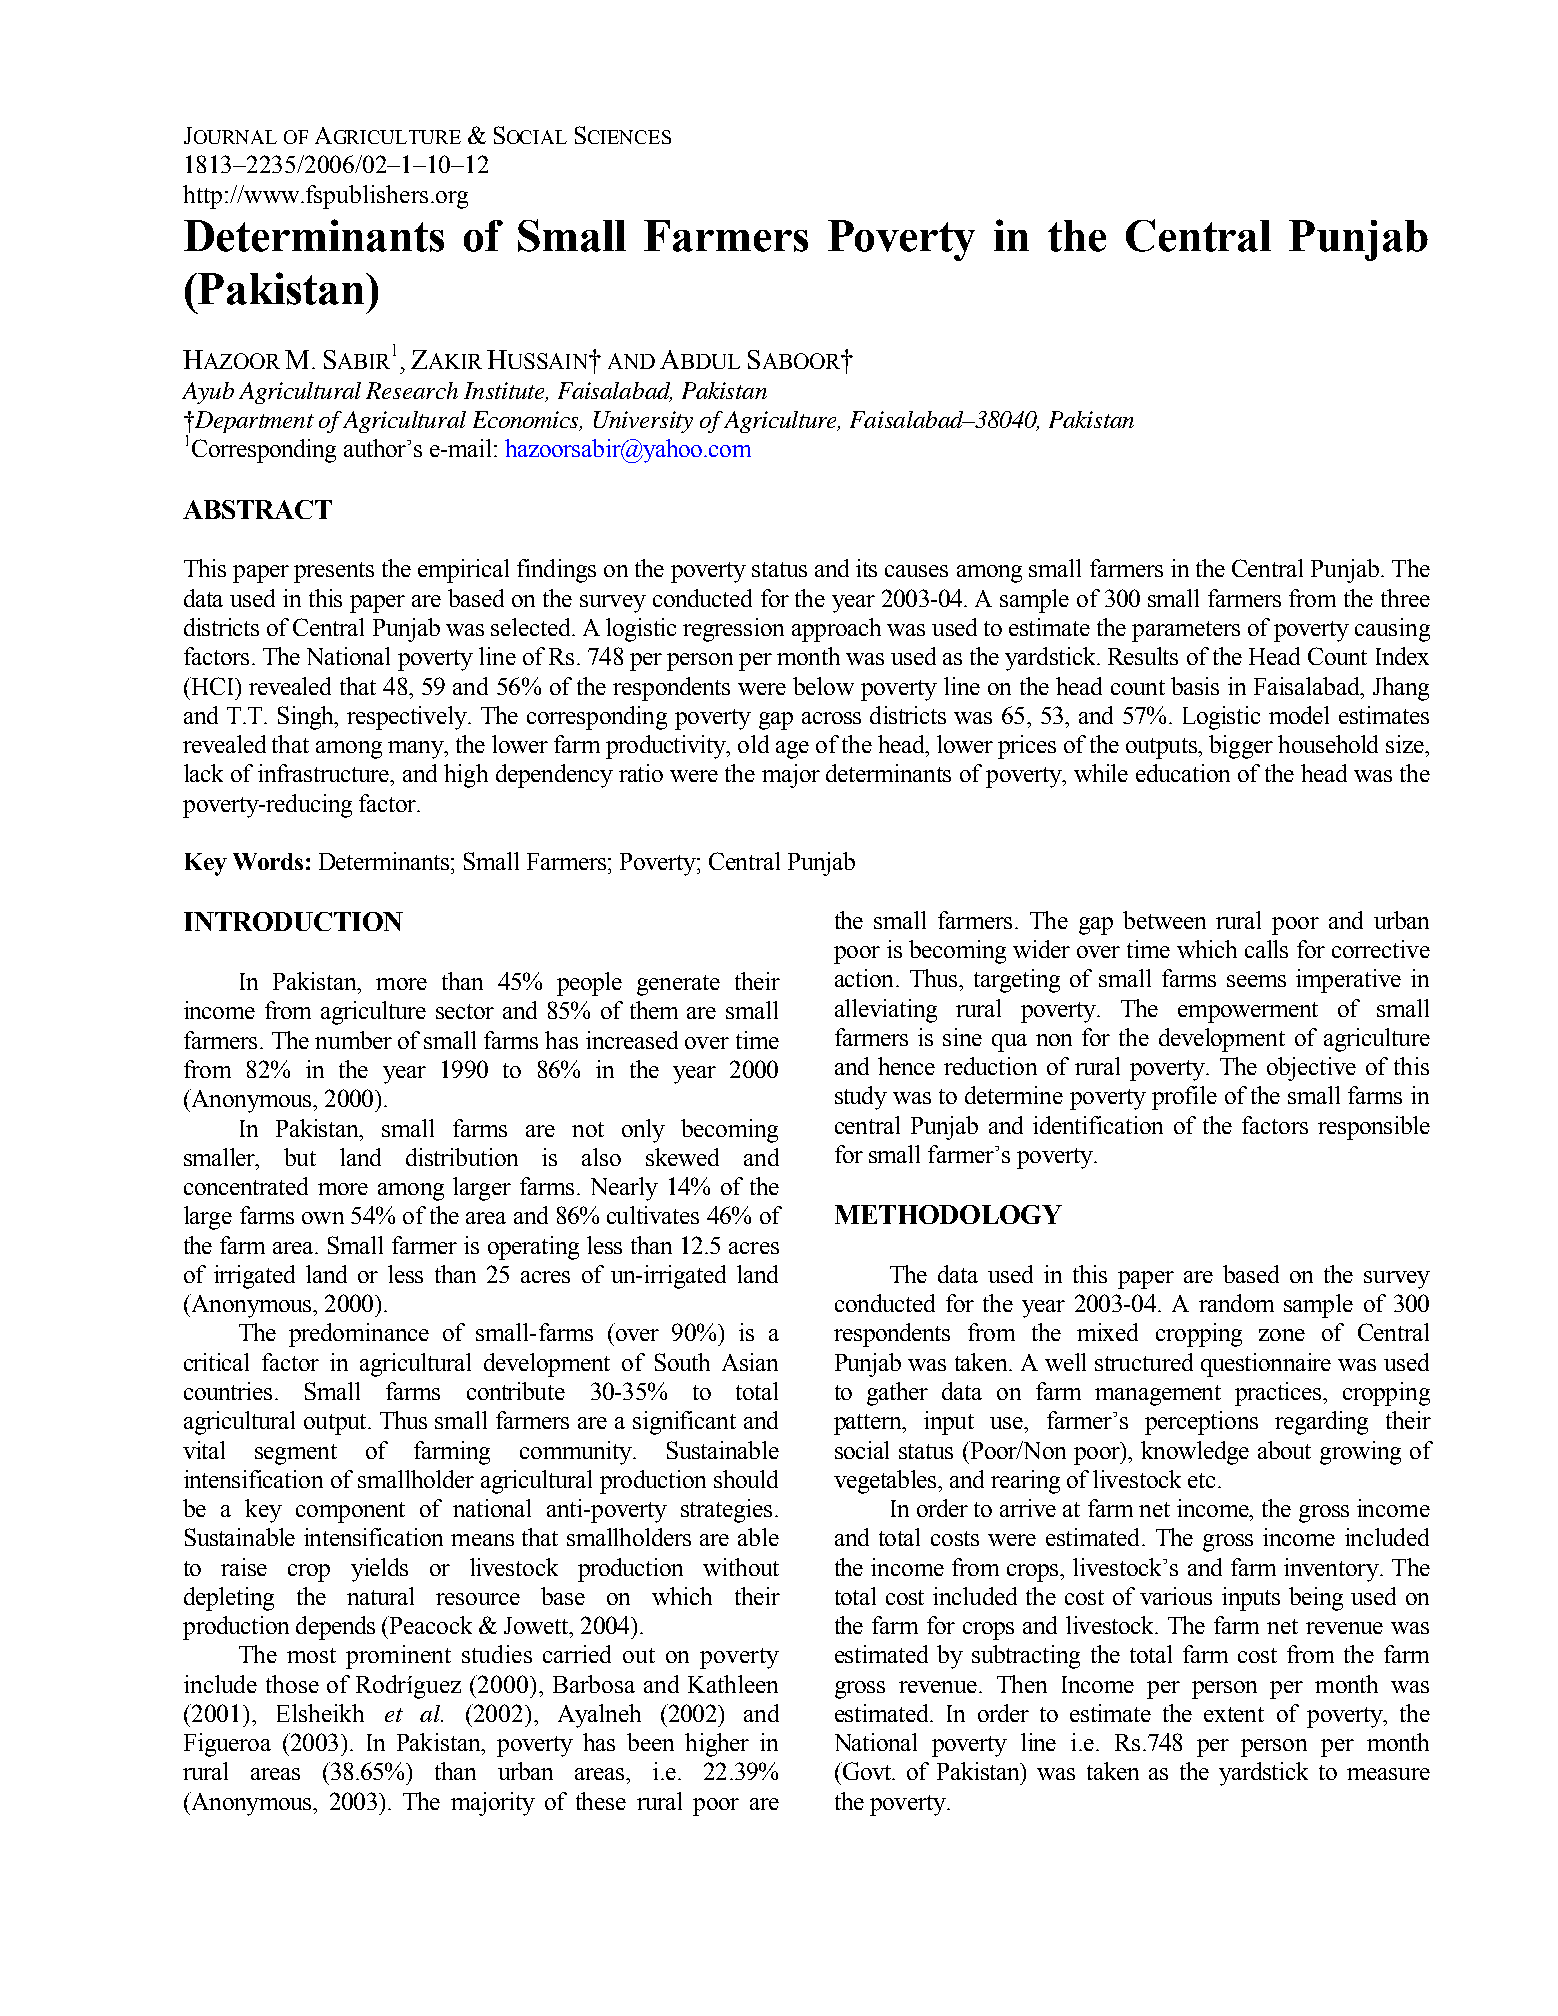 Image resolution: width=1558 pixels, height=2016 pixels. What do you see at coordinates (867, 1771) in the screenshot?
I see `Govt` at bounding box center [867, 1771].
